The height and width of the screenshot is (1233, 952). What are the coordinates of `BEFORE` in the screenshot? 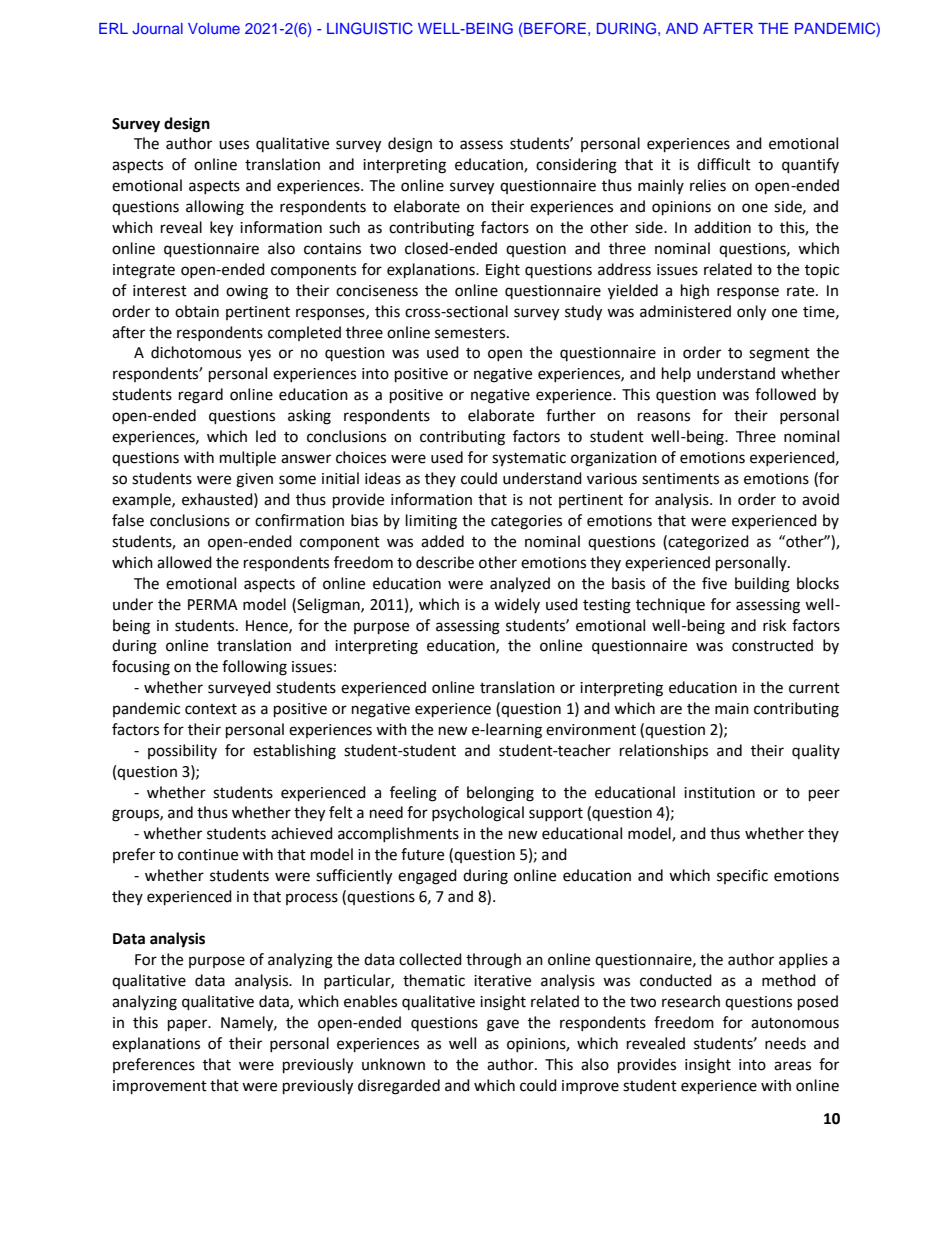 It's located at (554, 29).
